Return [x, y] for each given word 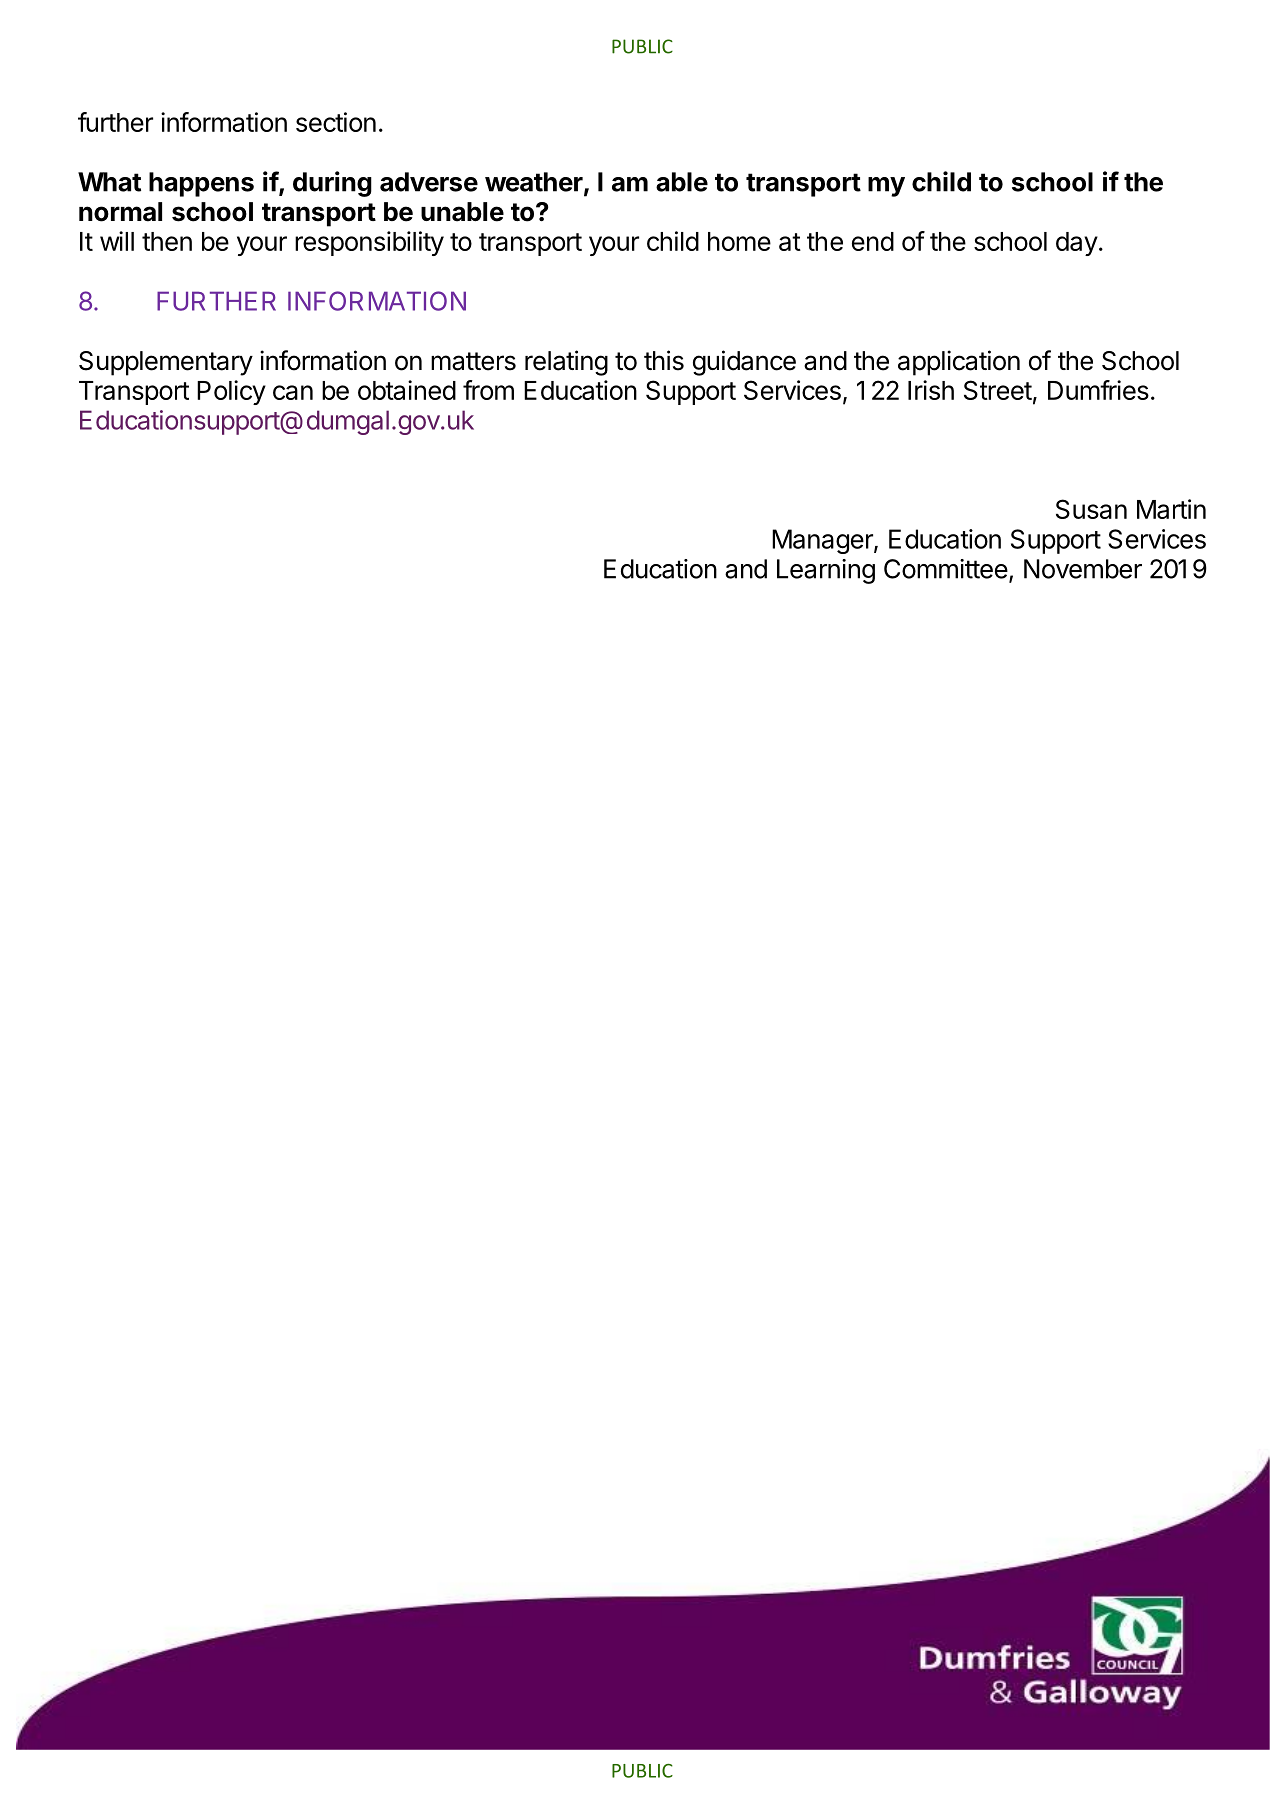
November [1083, 569]
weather [535, 183]
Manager [823, 541]
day [1077, 244]
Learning [826, 571]
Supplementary [166, 363]
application [959, 363]
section [336, 122]
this [664, 360]
